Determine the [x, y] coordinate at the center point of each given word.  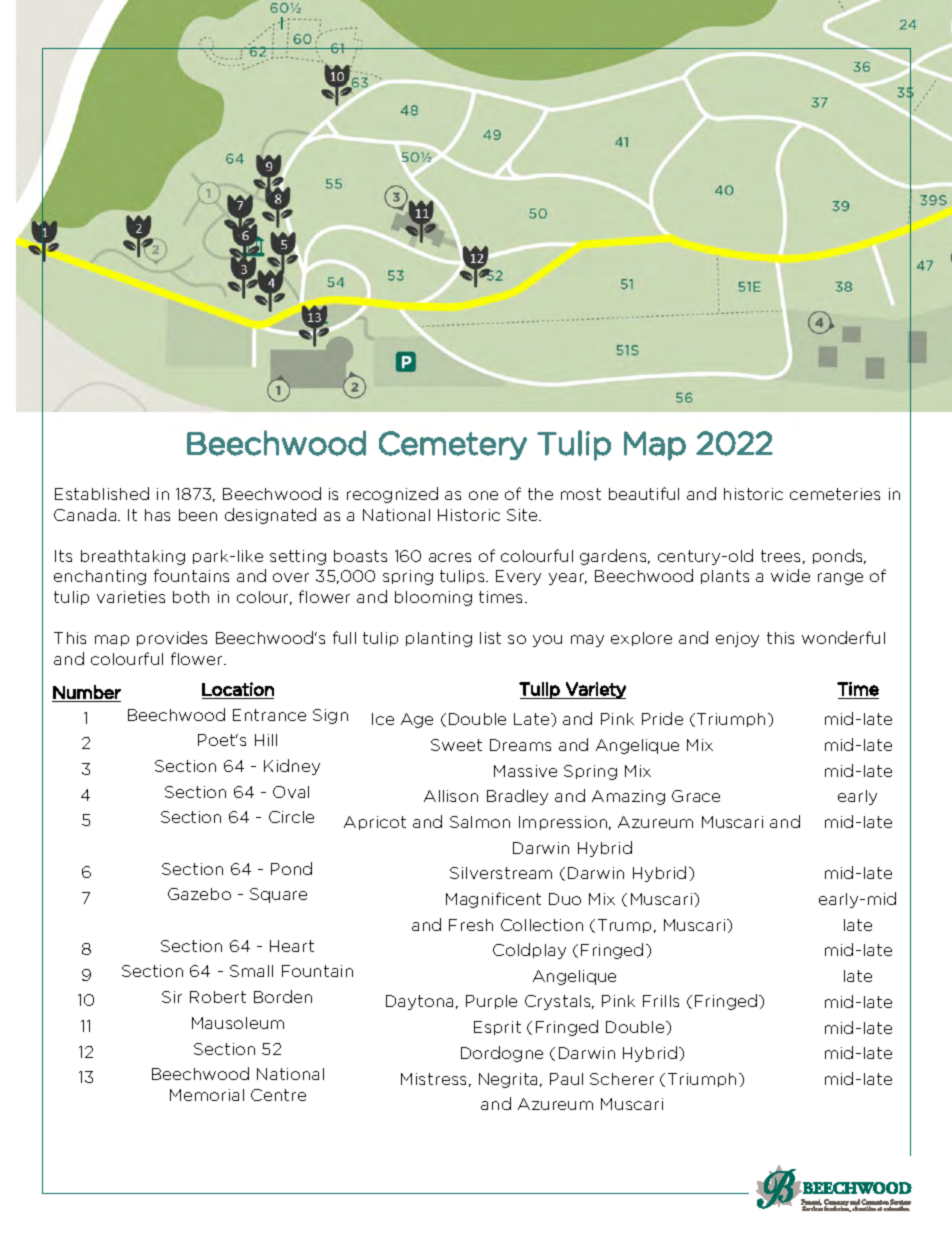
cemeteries [835, 494]
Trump [624, 926]
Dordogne [502, 1054]
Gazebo [199, 894]
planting [439, 639]
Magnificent [493, 900]
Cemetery [453, 445]
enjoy [737, 639]
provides [172, 638]
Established [102, 493]
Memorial [207, 1095]
